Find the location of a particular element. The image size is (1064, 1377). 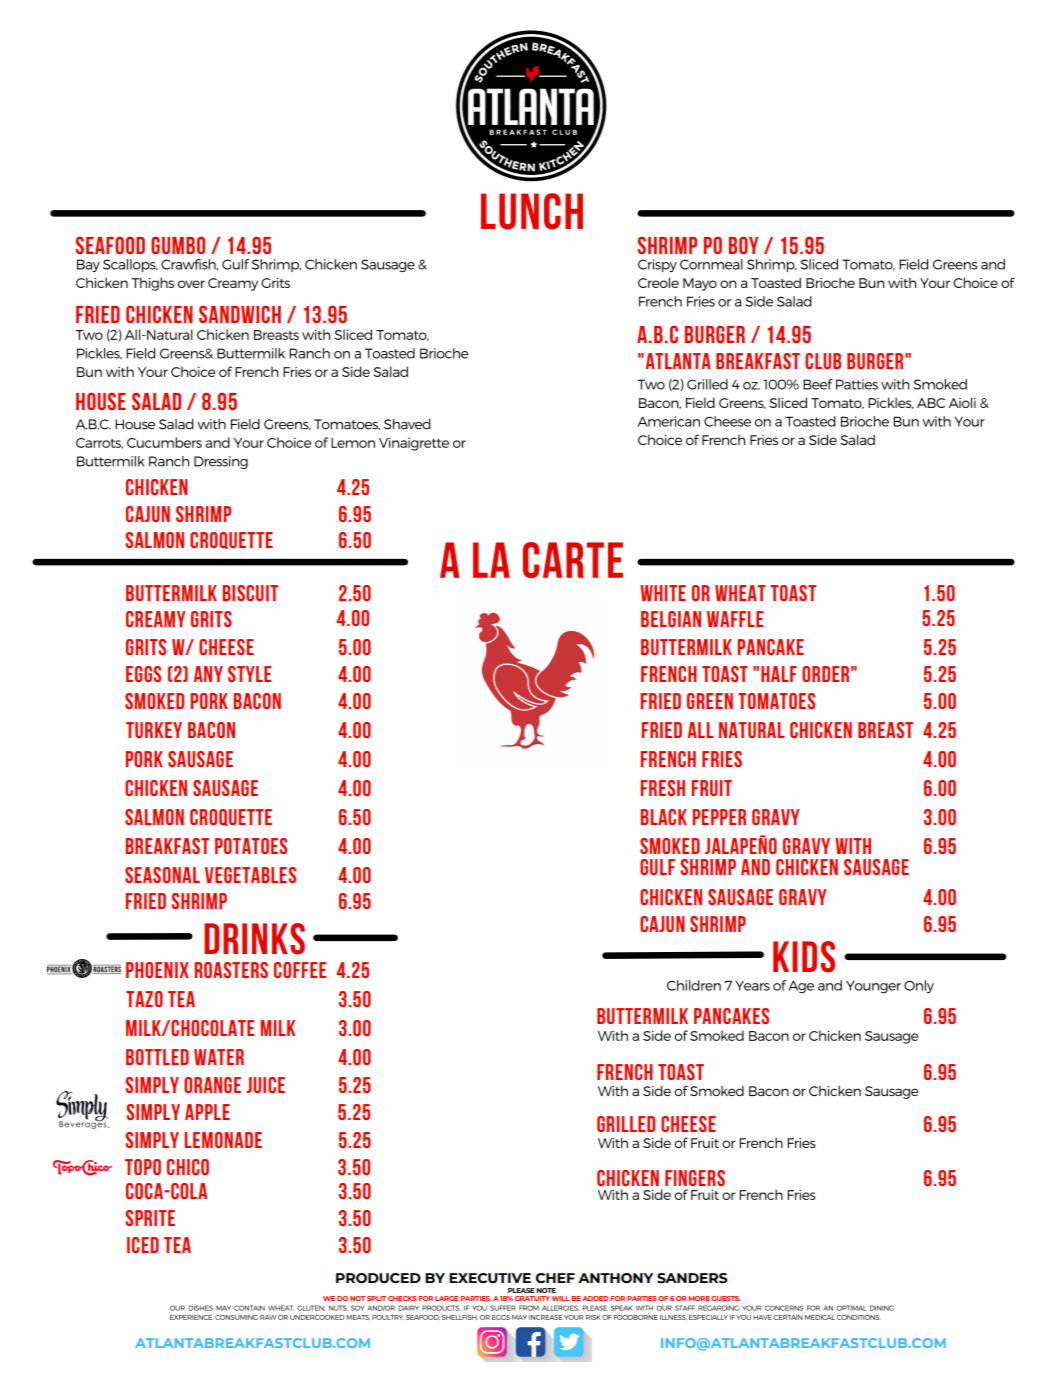

LUNCH is located at coordinates (532, 211).
